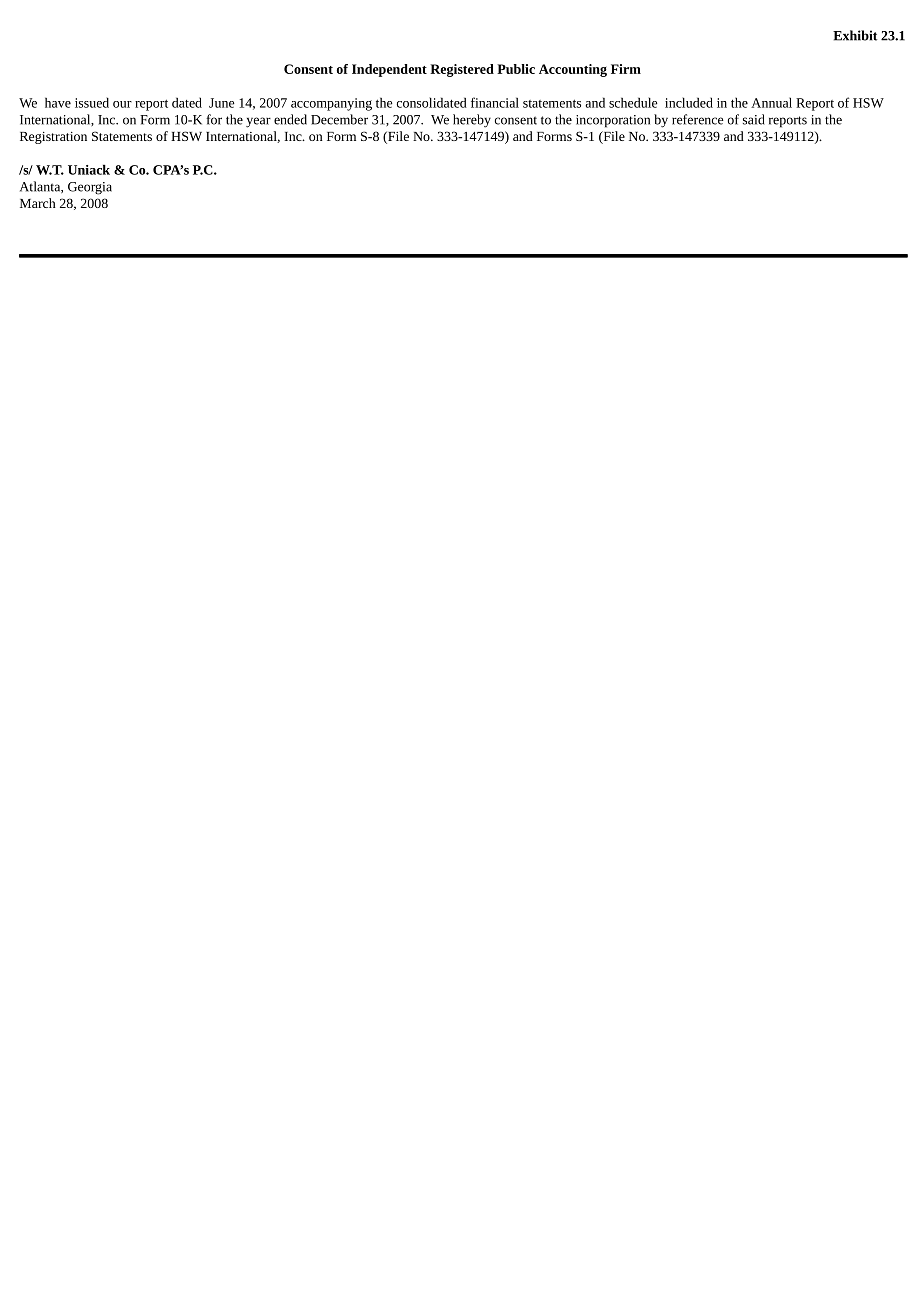 The width and height of the screenshot is (924, 1308). I want to click on said, so click(754, 119).
